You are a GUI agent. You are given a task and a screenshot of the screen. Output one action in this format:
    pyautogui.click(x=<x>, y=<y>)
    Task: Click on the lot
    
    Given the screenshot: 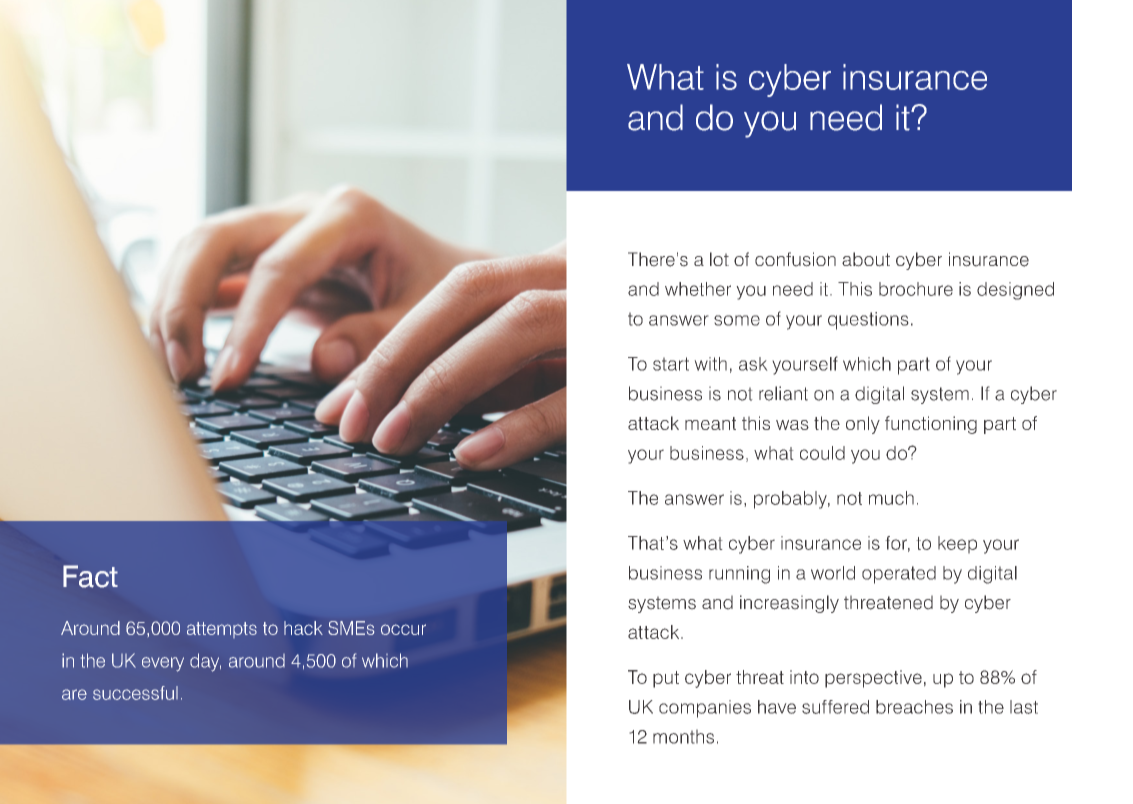 What is the action you would take?
    pyautogui.click(x=719, y=259)
